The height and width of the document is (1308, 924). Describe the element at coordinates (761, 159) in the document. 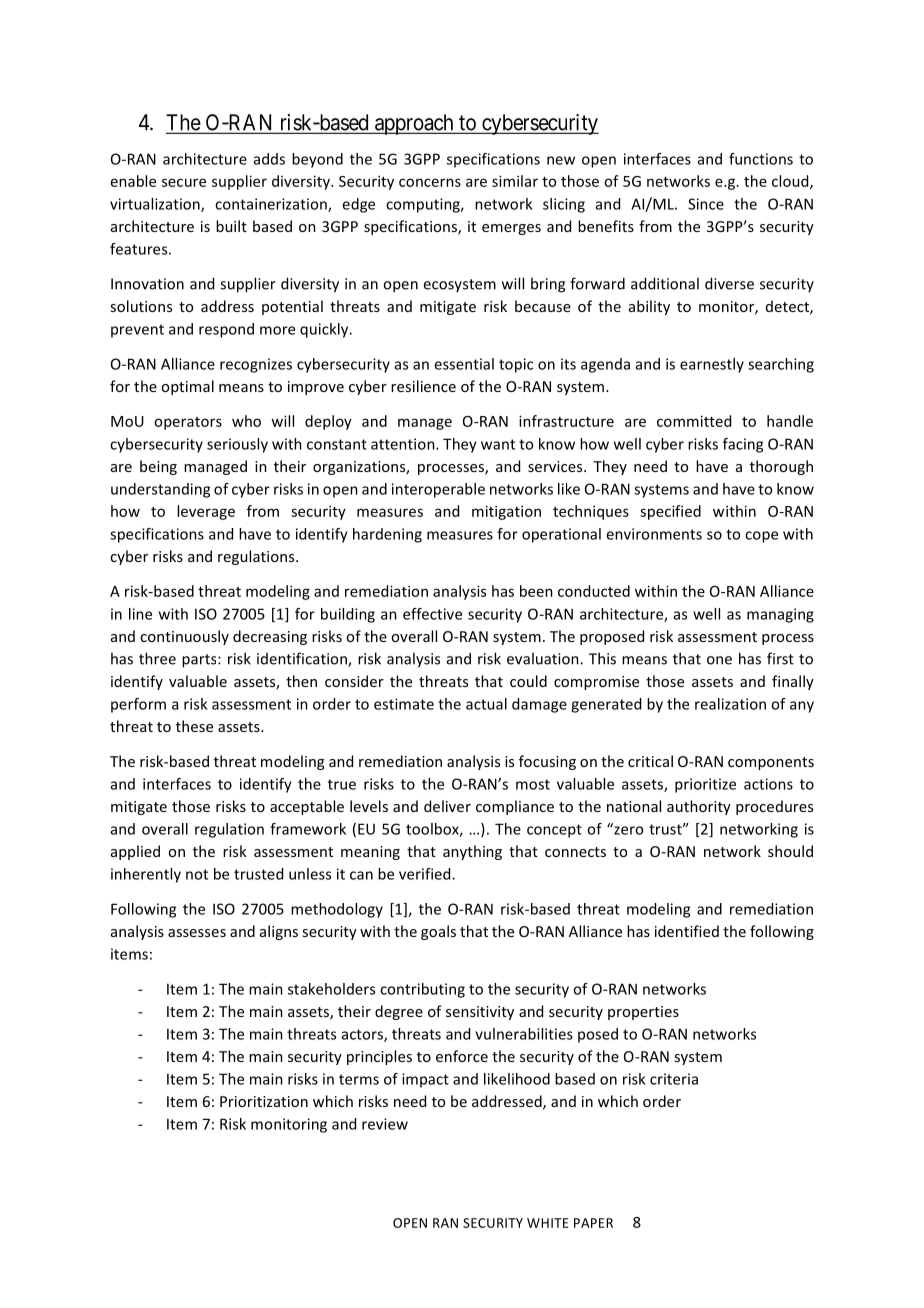

I see `functions` at that location.
